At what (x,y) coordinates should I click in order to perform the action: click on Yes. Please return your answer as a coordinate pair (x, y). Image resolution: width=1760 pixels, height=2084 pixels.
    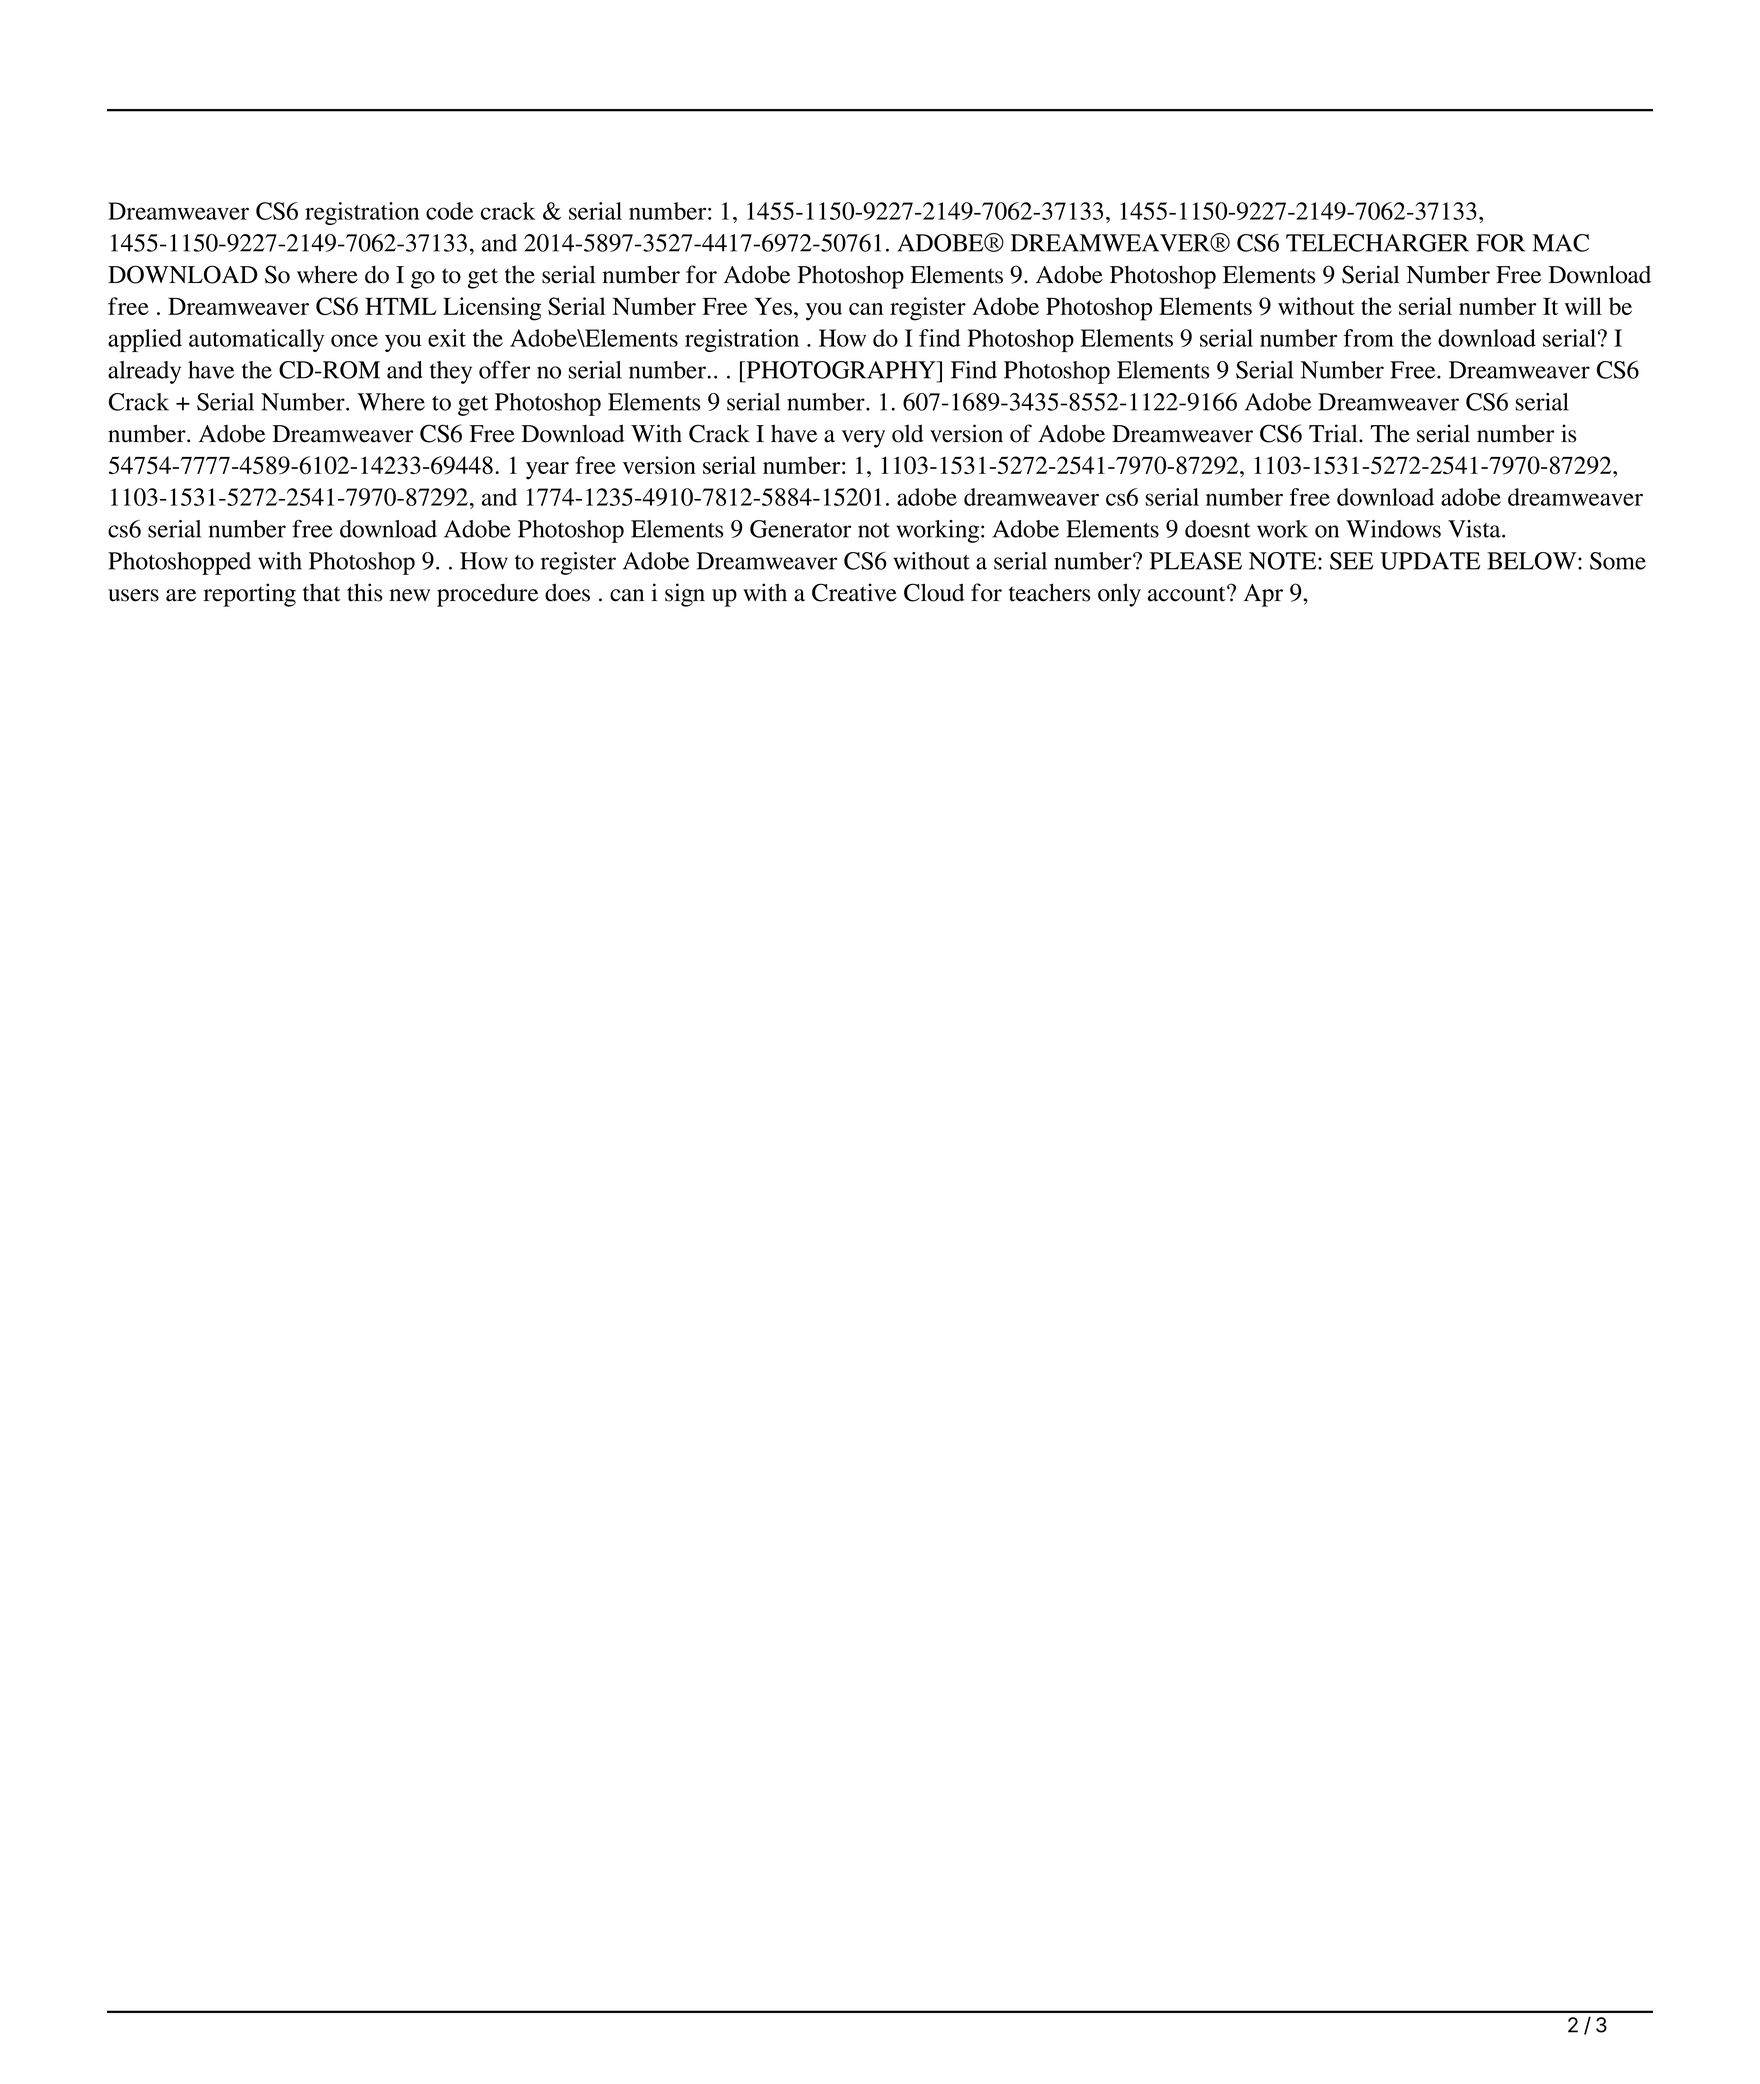
    Looking at the image, I should click on (773, 306).
